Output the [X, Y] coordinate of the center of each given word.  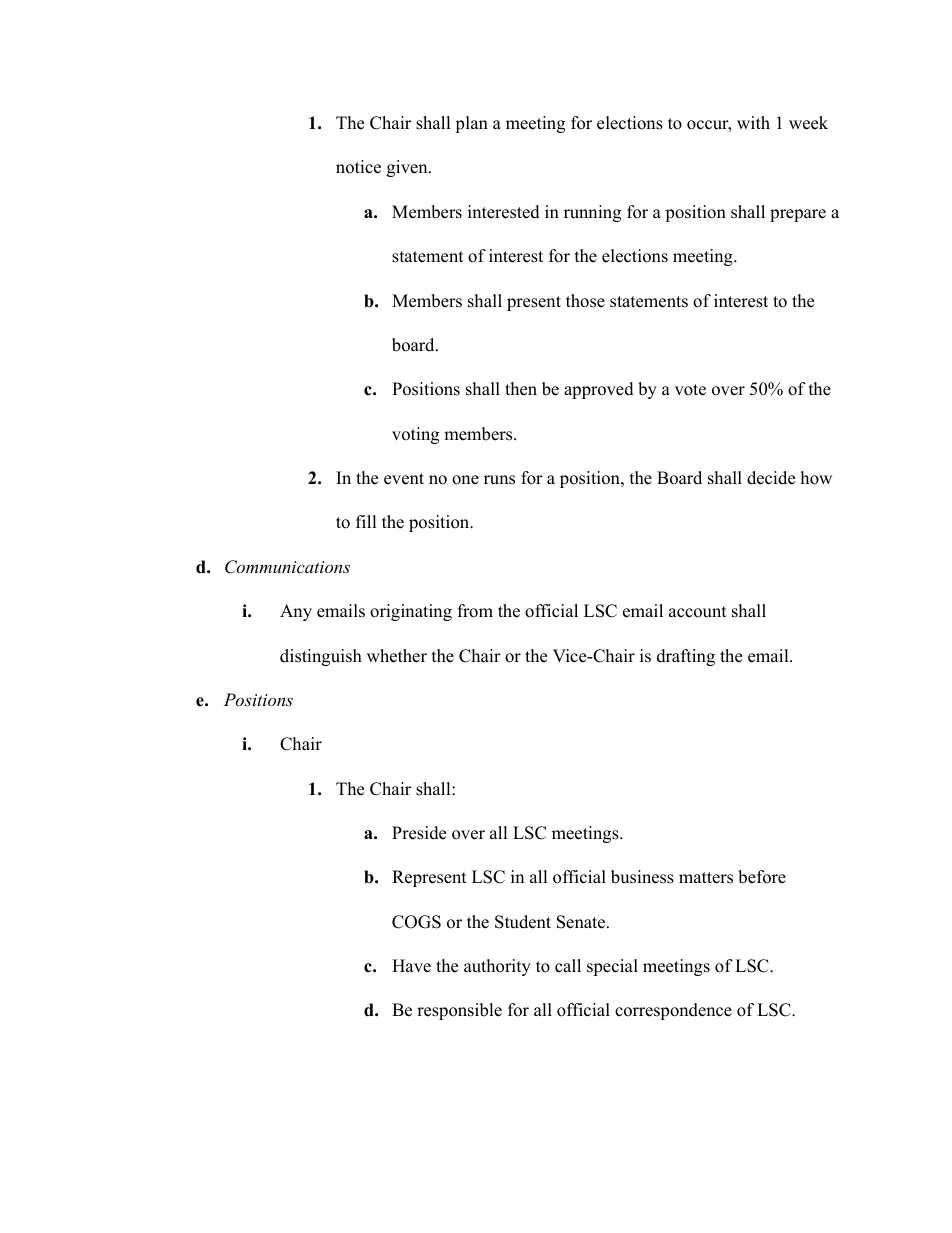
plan [471, 124]
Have [411, 966]
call [568, 966]
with [753, 122]
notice [358, 167]
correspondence [673, 1011]
